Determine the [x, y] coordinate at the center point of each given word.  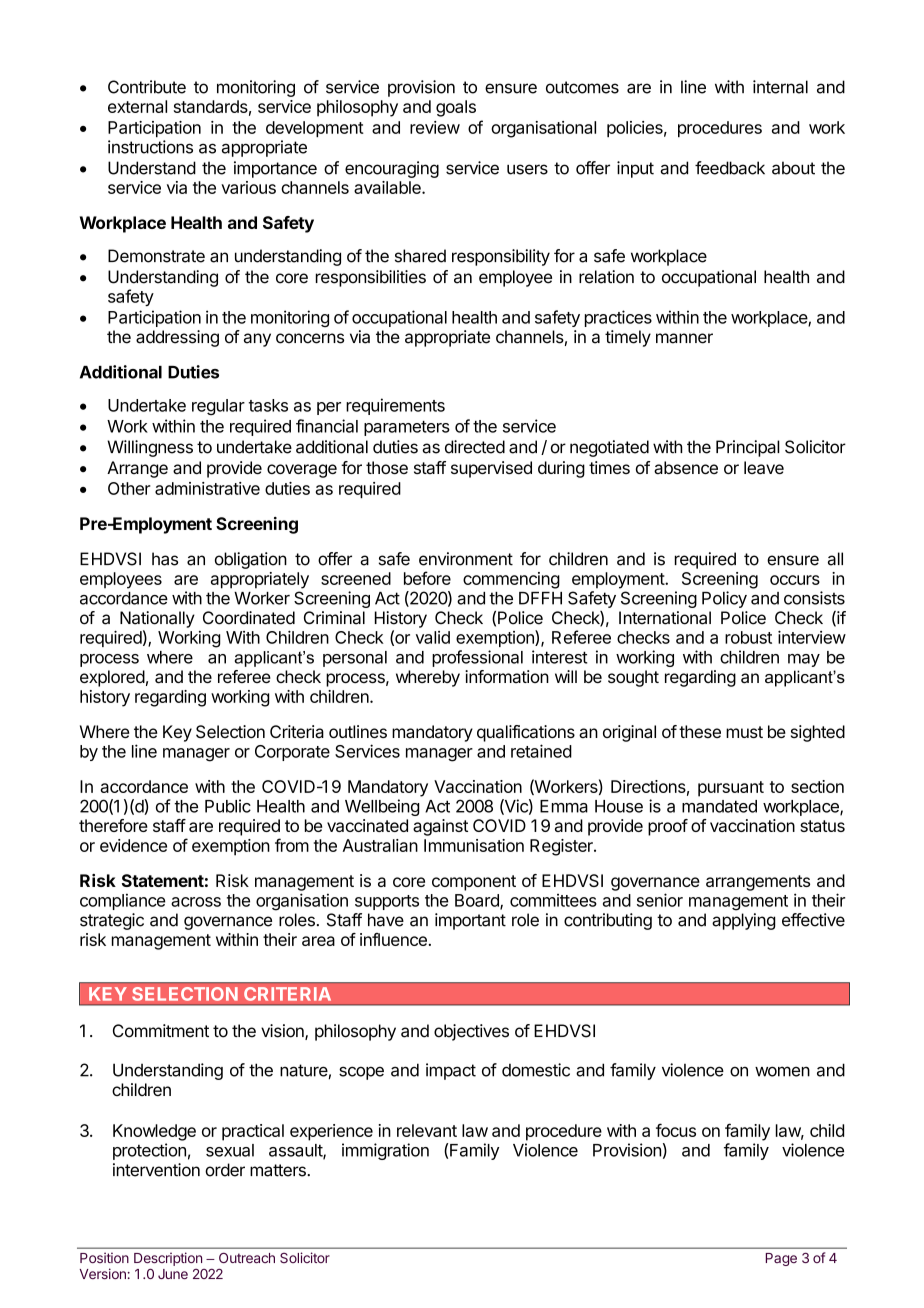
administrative [207, 488]
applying [743, 921]
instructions [150, 147]
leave [764, 468]
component [474, 883]
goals [456, 108]
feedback [730, 168]
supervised [491, 469]
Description [168, 1259]
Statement [163, 880]
